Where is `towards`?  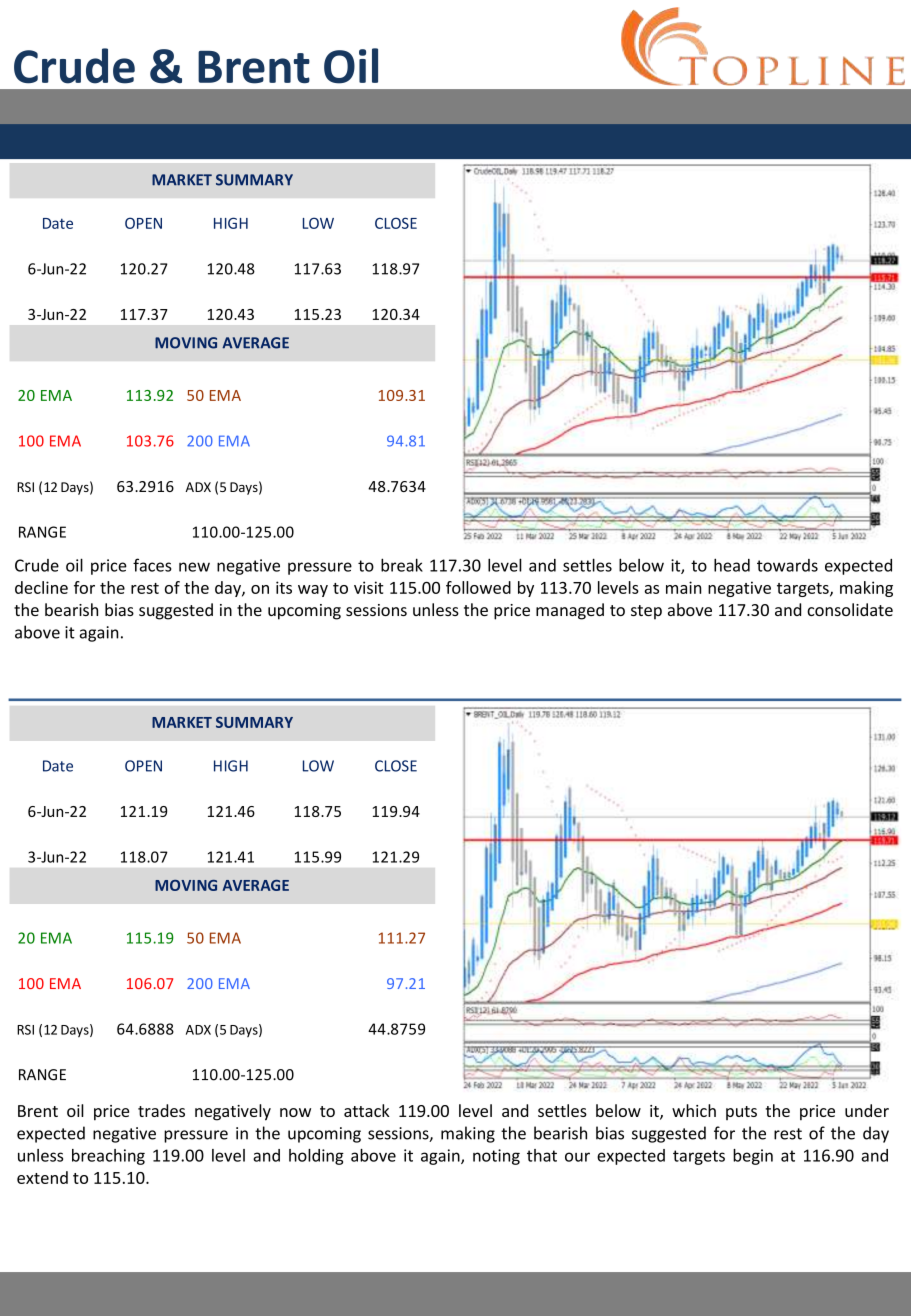
towards is located at coordinates (787, 565).
